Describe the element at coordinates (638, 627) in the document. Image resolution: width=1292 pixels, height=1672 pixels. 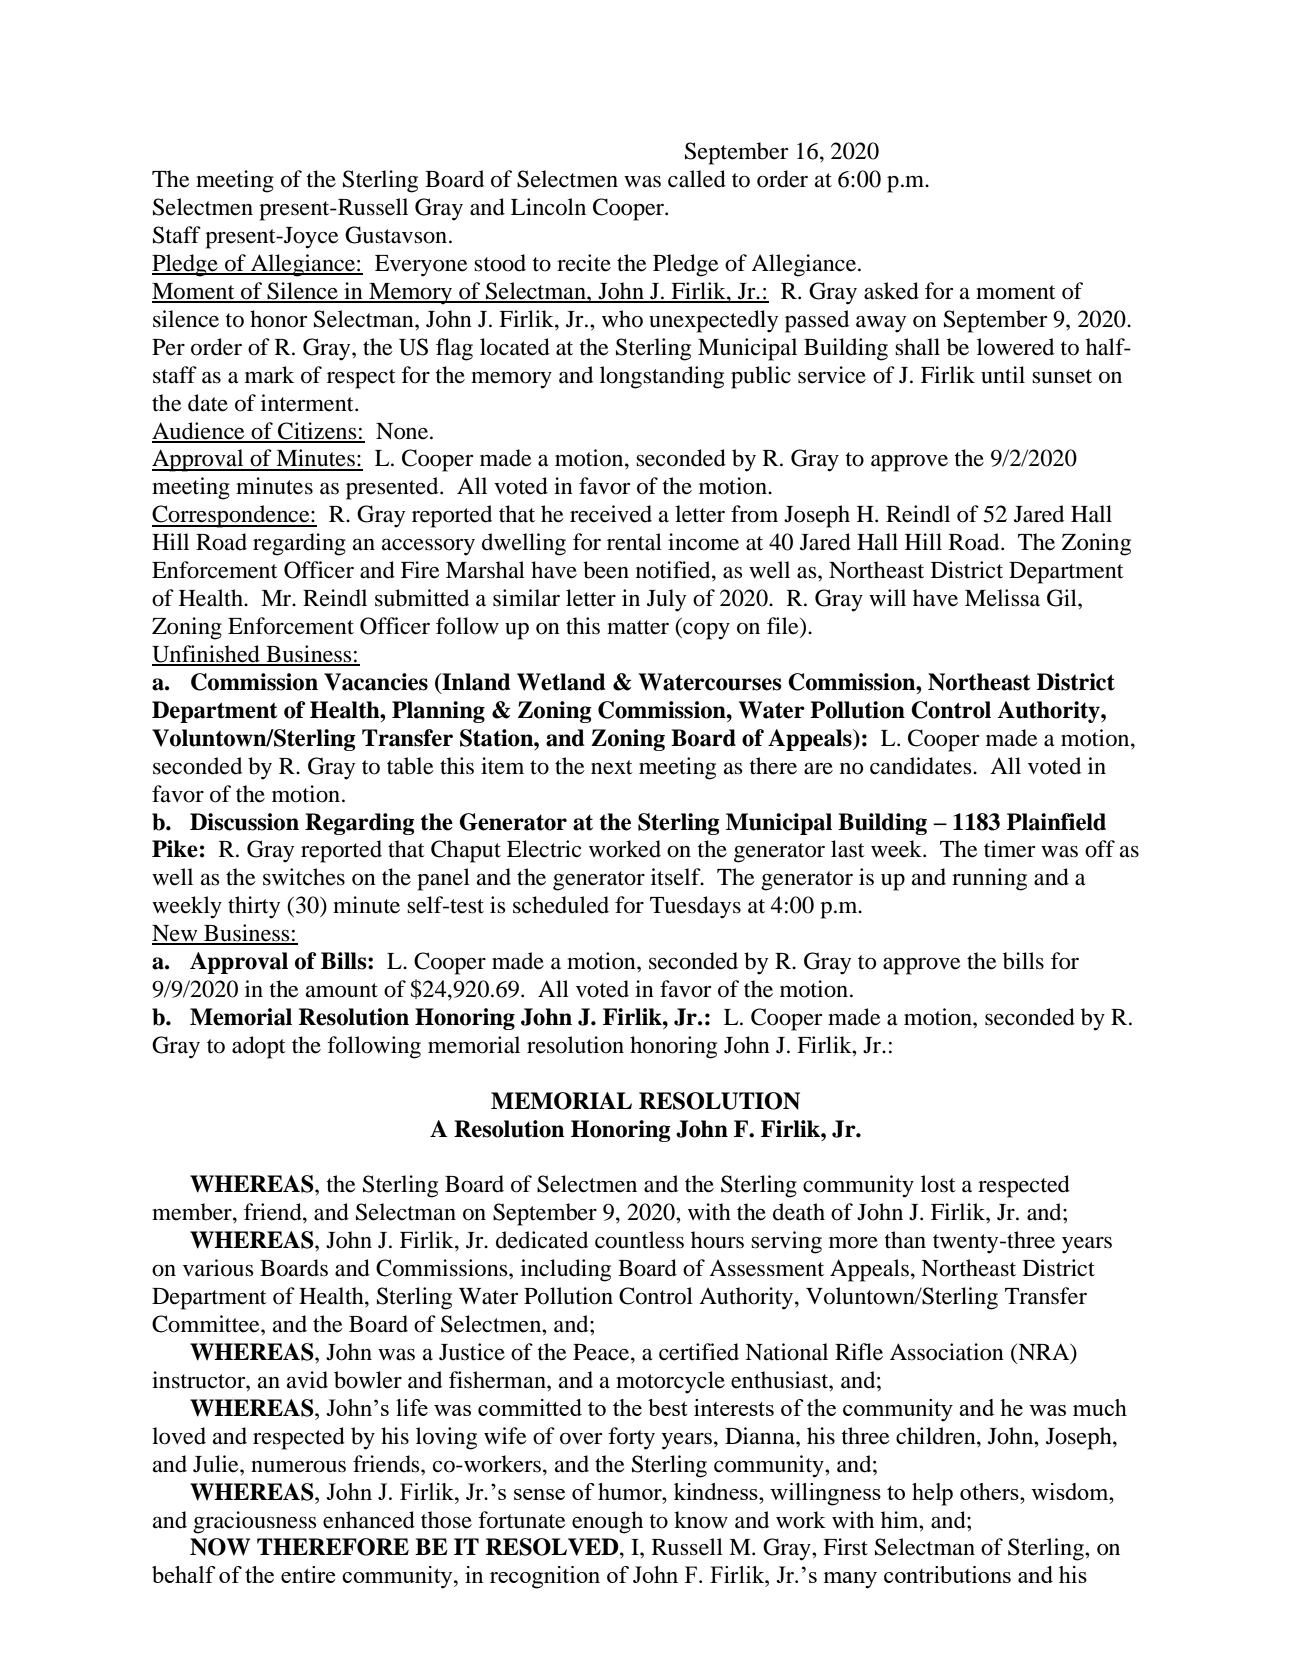
I see `matter` at that location.
